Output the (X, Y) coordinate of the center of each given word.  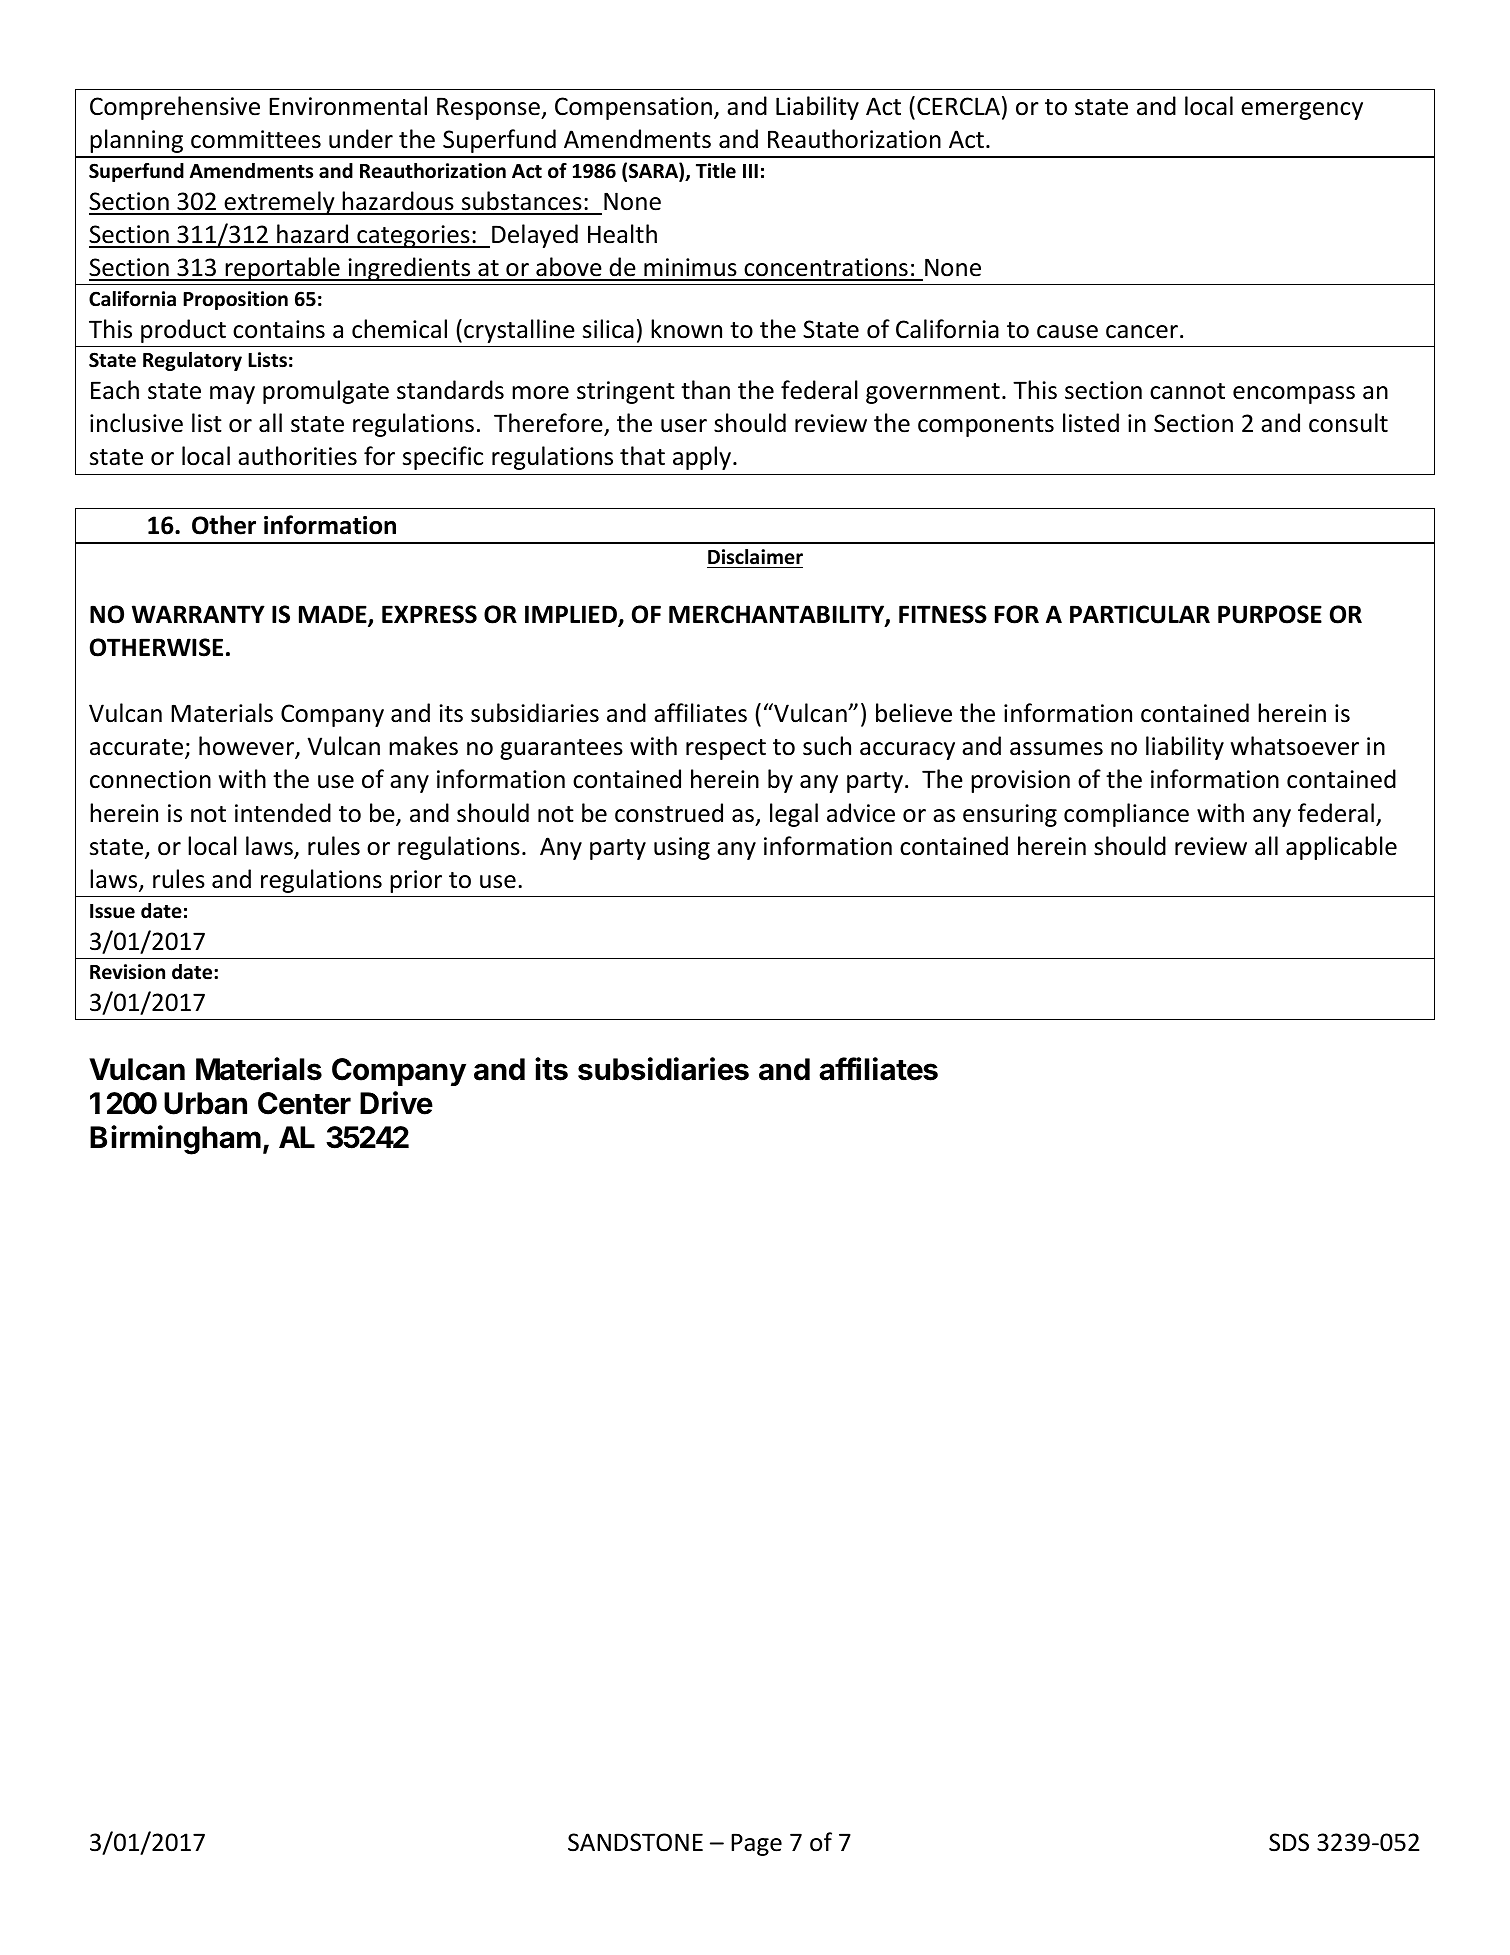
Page (756, 1844)
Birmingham (175, 1140)
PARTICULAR (1140, 614)
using (682, 848)
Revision (127, 972)
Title (716, 171)
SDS (1289, 1842)
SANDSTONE (635, 1842)
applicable (1341, 848)
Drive (396, 1103)
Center (304, 1103)
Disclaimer (755, 557)
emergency (1302, 111)
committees (256, 139)
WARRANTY (198, 614)
